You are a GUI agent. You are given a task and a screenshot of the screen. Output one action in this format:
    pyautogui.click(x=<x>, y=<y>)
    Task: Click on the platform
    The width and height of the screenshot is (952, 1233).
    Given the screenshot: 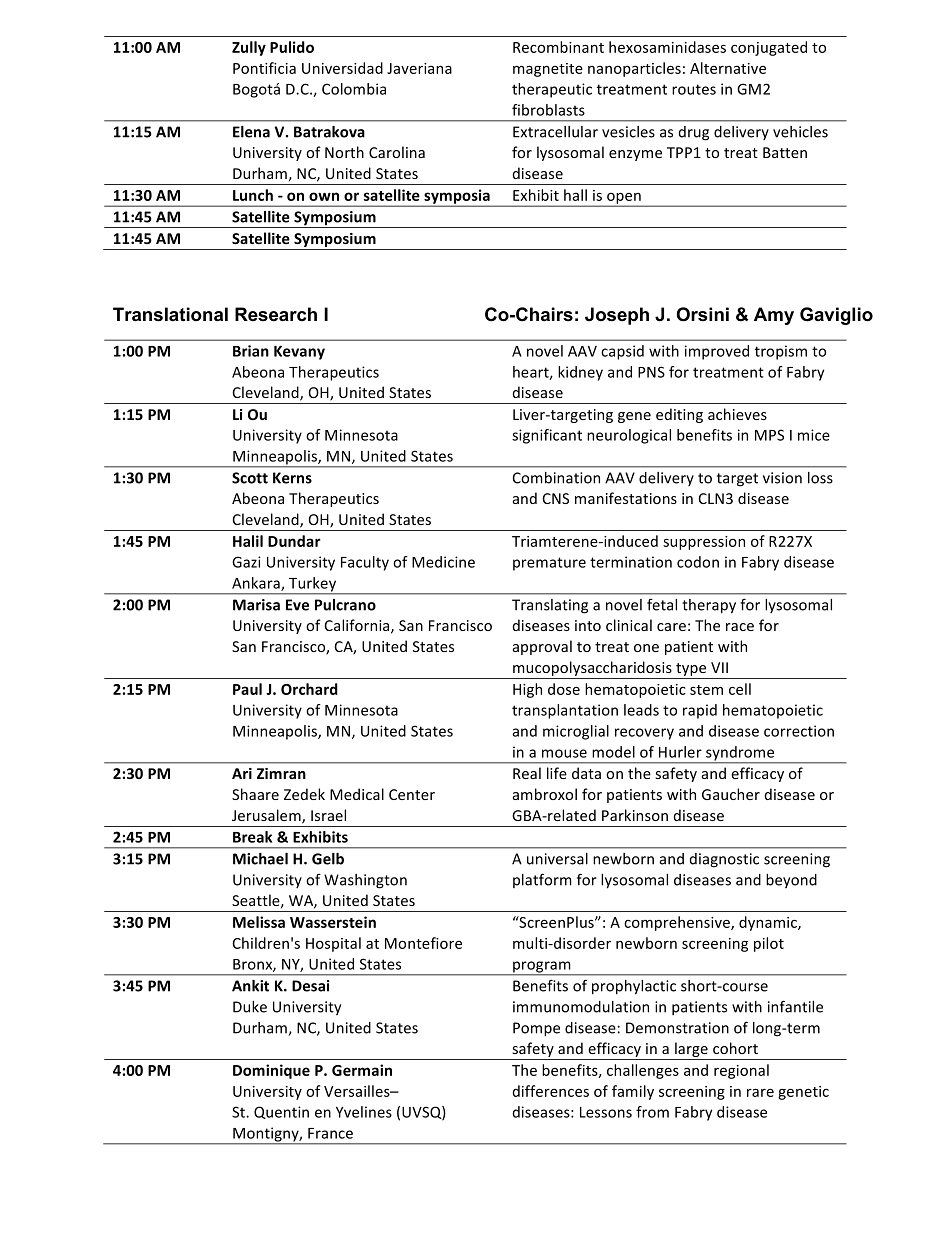 What is the action you would take?
    pyautogui.click(x=542, y=880)
